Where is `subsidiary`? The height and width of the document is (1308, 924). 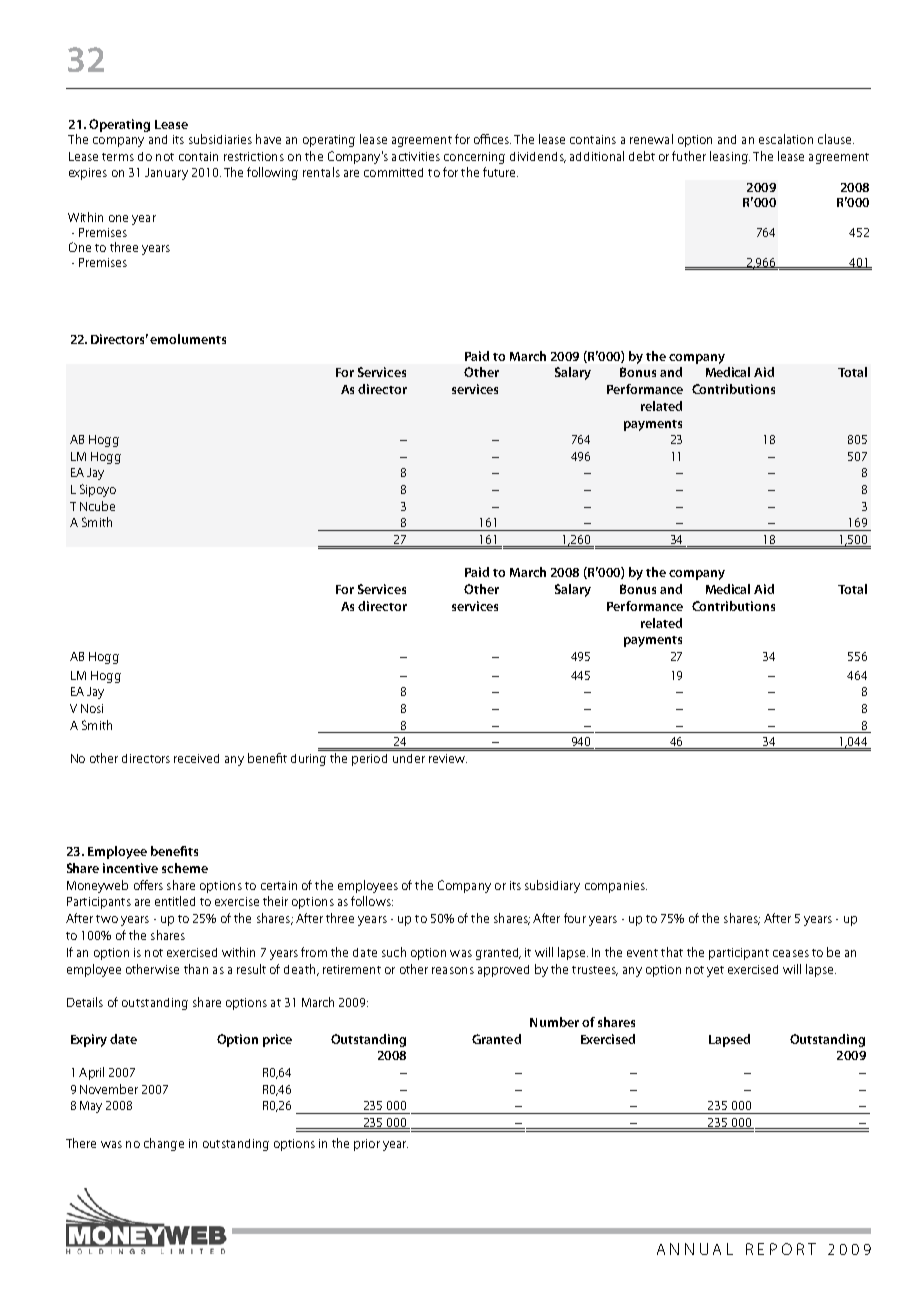 subsidiary is located at coordinates (552, 886).
